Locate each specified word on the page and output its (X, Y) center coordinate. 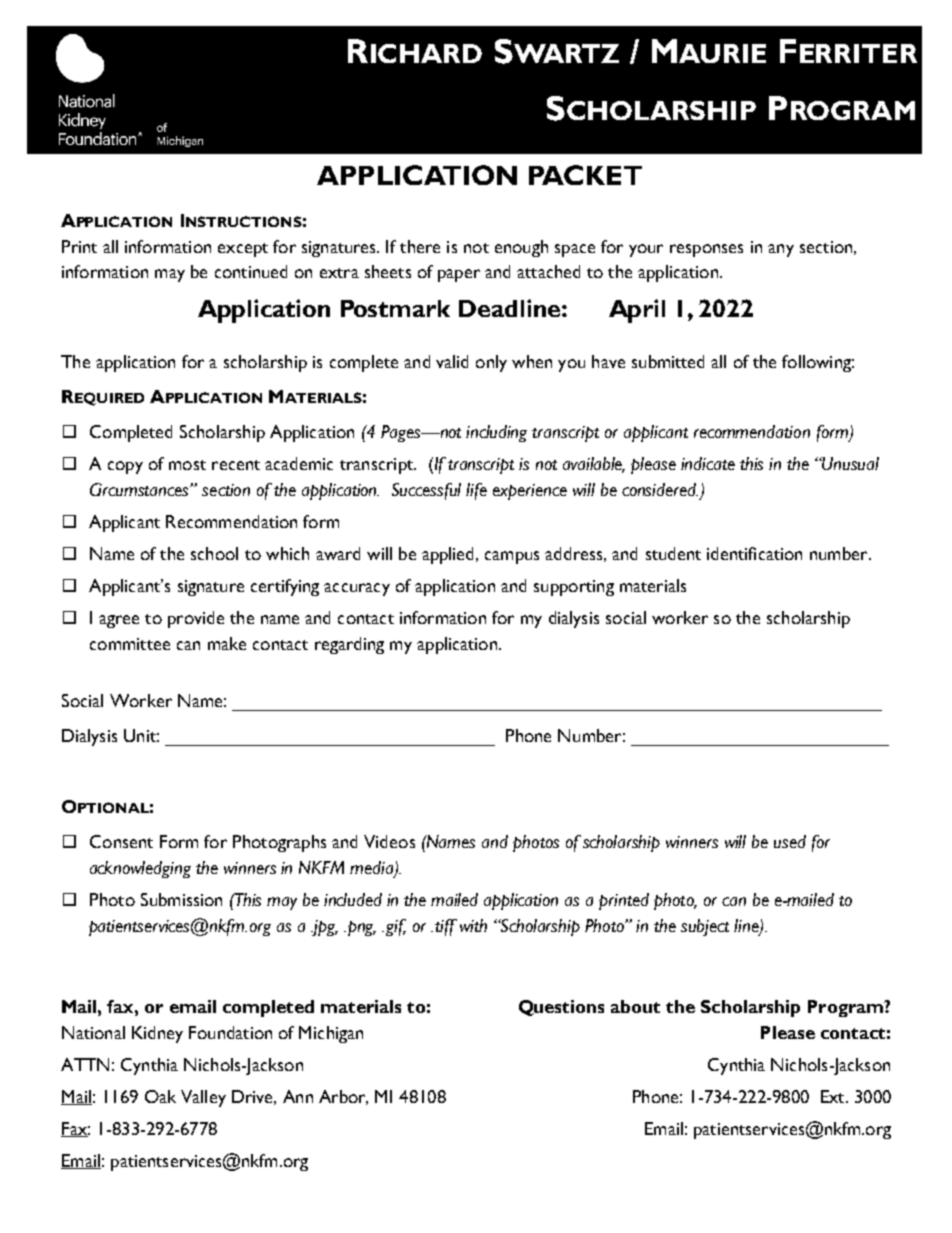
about (635, 1006)
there (420, 246)
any (781, 250)
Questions (561, 1008)
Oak (160, 1096)
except (243, 250)
